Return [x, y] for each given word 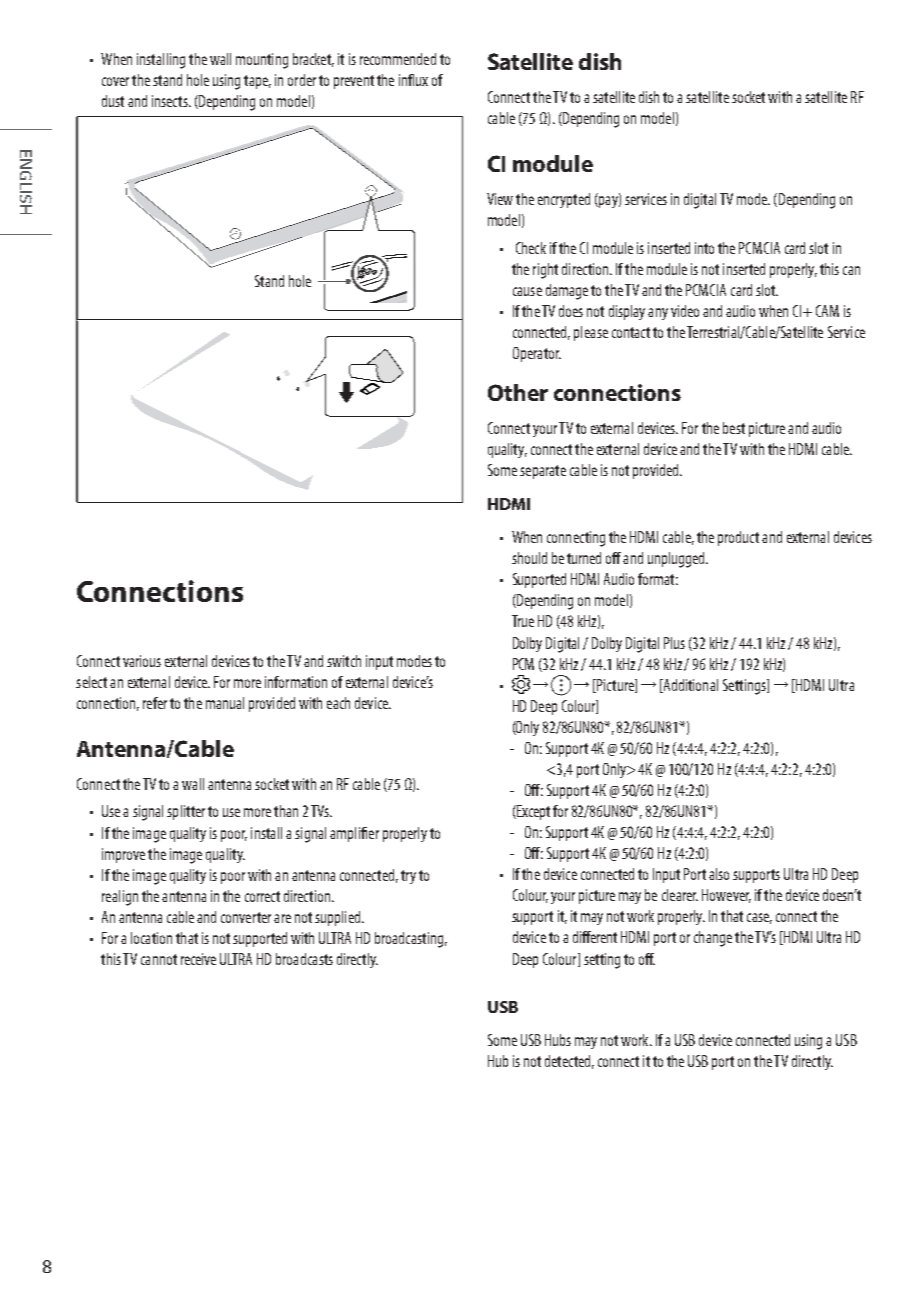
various [142, 661]
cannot [159, 959]
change [713, 939]
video [685, 311]
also [719, 874]
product [738, 538]
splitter [186, 812]
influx [413, 80]
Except [532, 812]
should [529, 558]
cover [115, 81]
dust [113, 101]
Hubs [558, 1040]
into [704, 248]
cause [527, 291]
